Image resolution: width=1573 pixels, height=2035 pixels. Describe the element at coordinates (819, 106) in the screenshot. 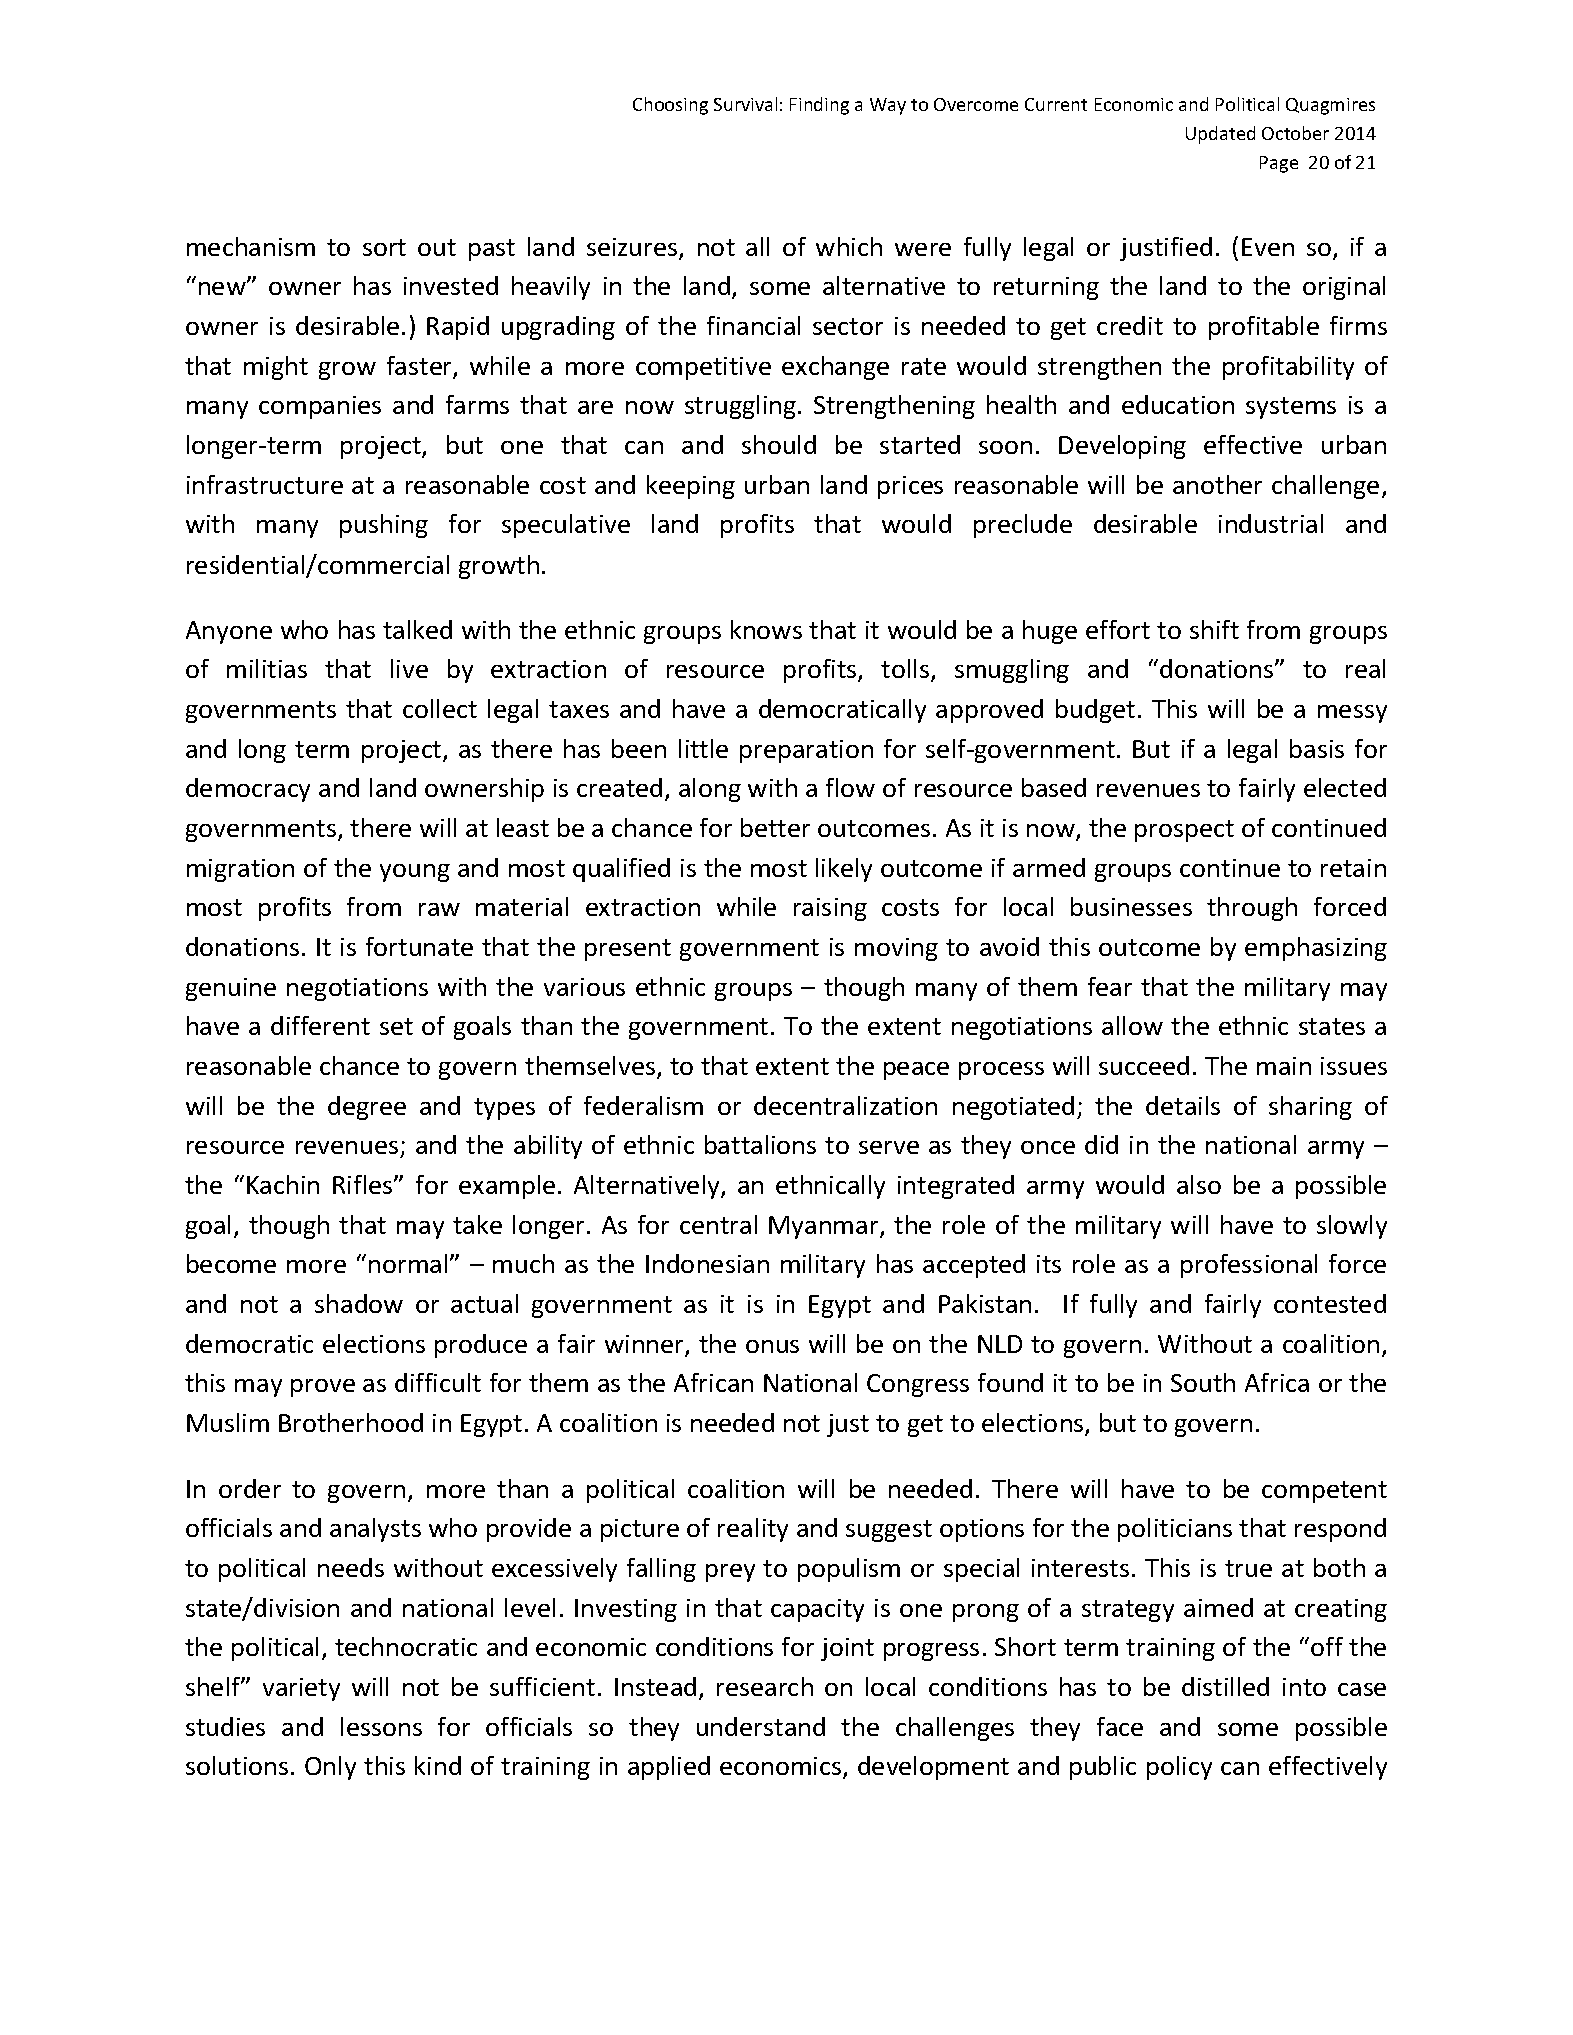

I see `Finding` at that location.
